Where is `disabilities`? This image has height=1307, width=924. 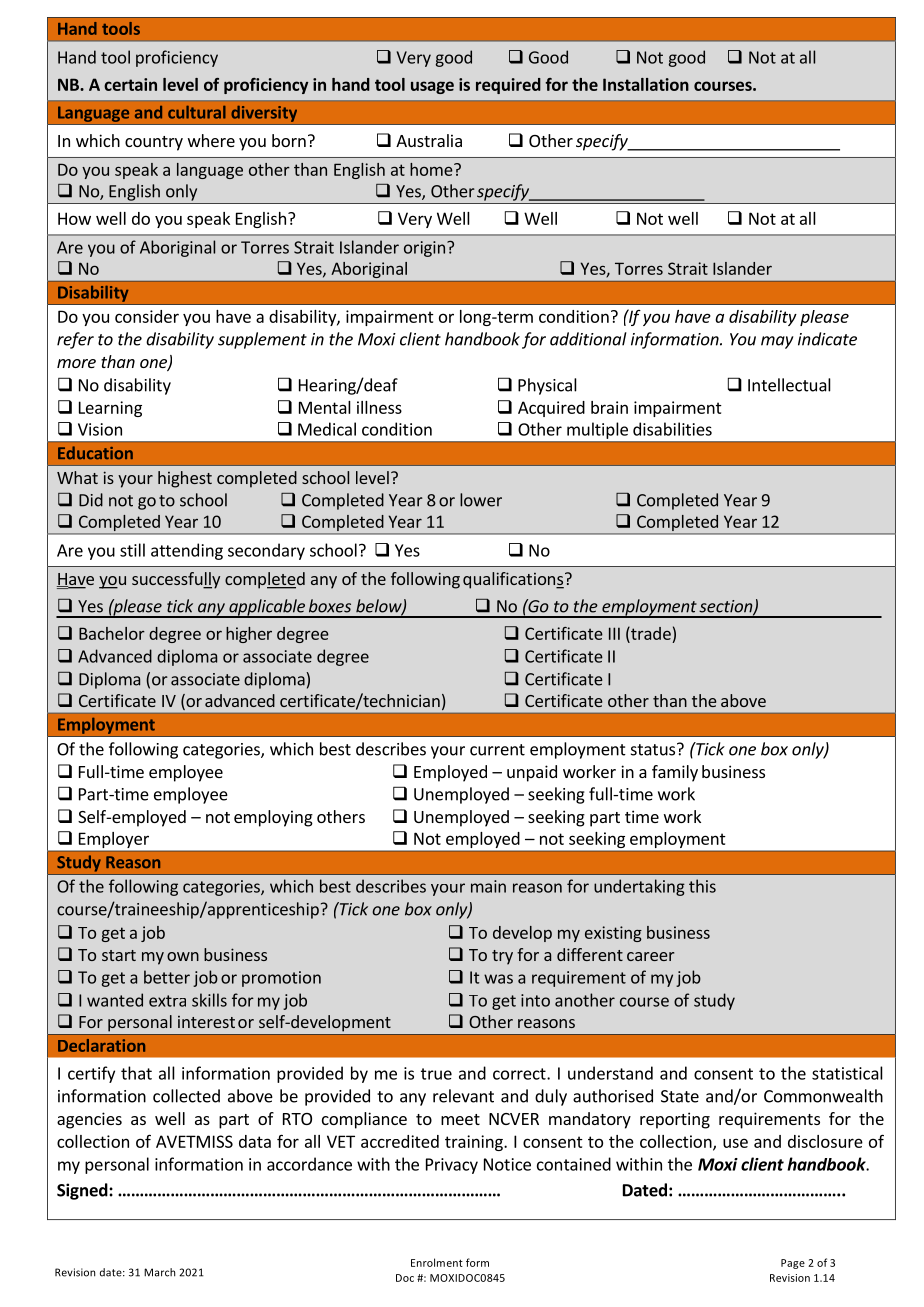 disabilities is located at coordinates (672, 429).
